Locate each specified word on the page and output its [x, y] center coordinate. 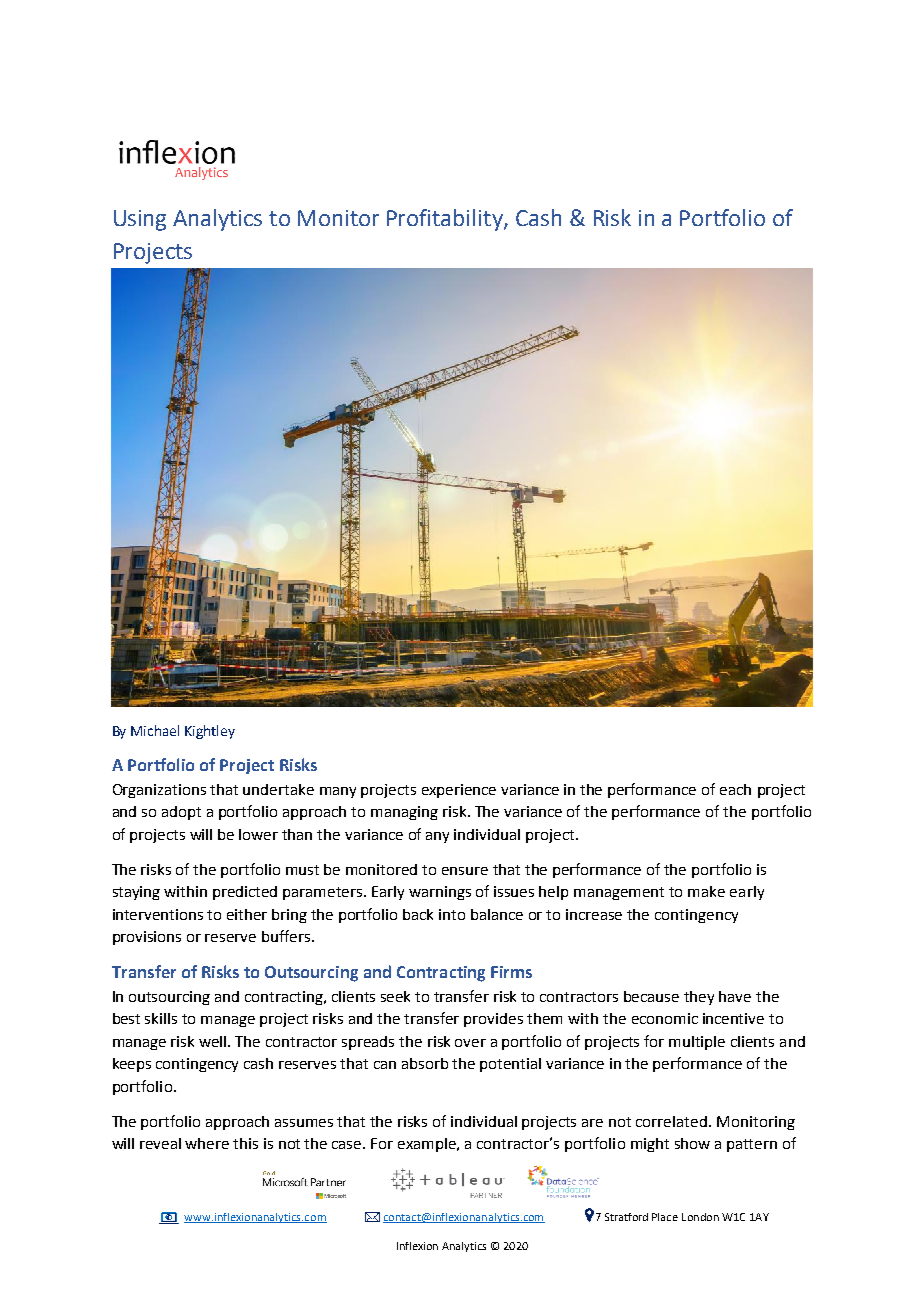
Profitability [446, 220]
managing [404, 813]
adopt [181, 813]
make [706, 891]
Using [140, 220]
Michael [155, 730]
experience [459, 791]
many [338, 792]
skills [161, 1018]
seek [395, 996]
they [699, 998]
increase [594, 914]
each [735, 789]
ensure [465, 871]
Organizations [159, 791]
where [207, 1143]
